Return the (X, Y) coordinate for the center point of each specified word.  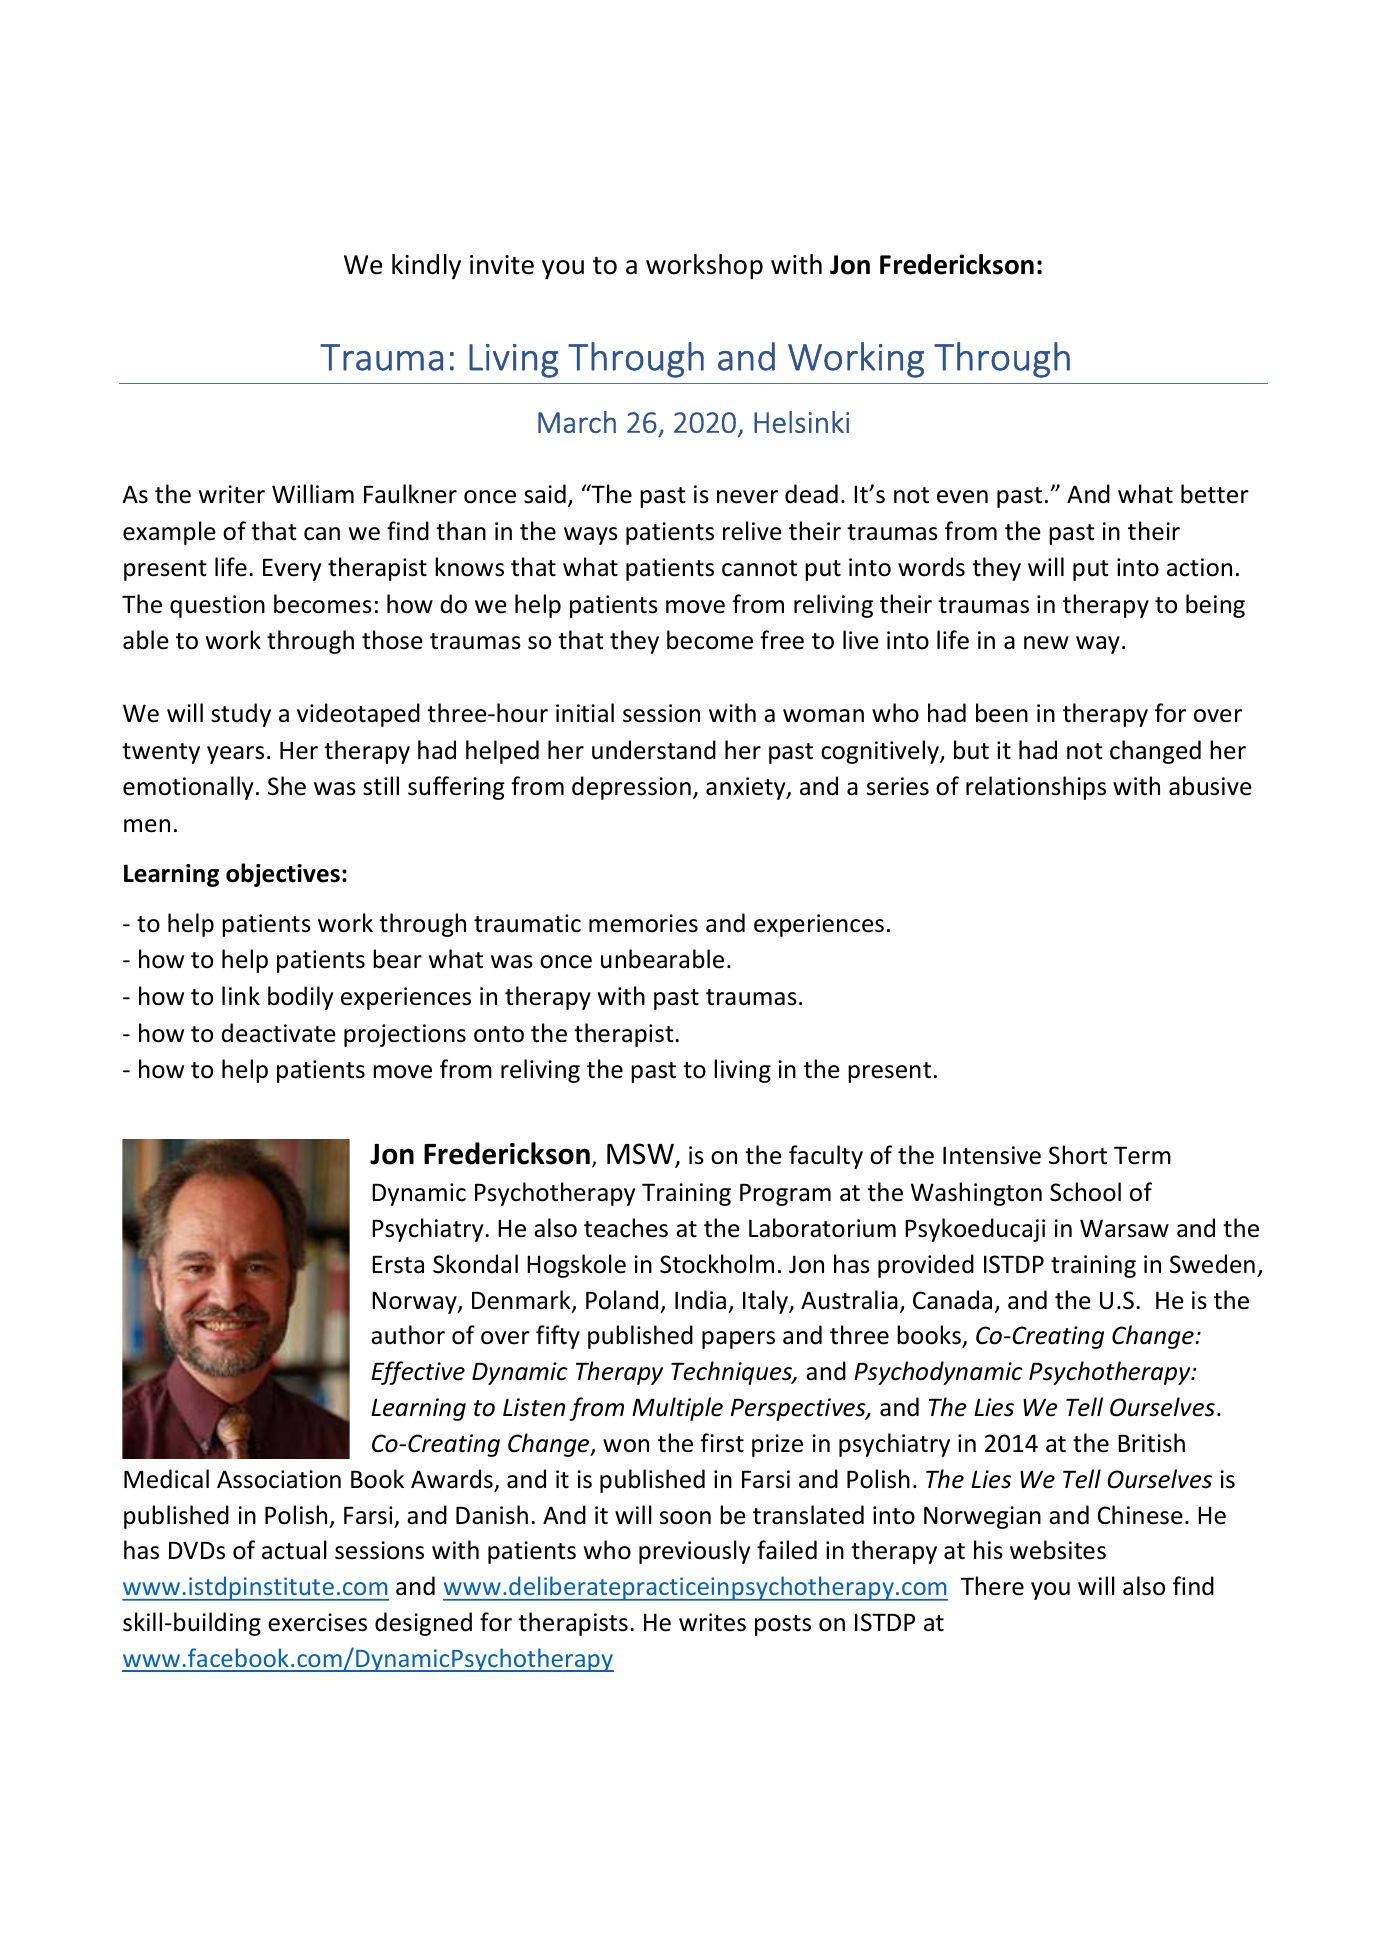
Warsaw (1124, 1228)
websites (1058, 1550)
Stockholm (717, 1264)
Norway (415, 1302)
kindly (426, 267)
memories (643, 923)
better (1215, 494)
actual (294, 1550)
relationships (1036, 788)
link (241, 995)
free (782, 640)
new (1046, 643)
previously (694, 1552)
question (217, 606)
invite (502, 265)
